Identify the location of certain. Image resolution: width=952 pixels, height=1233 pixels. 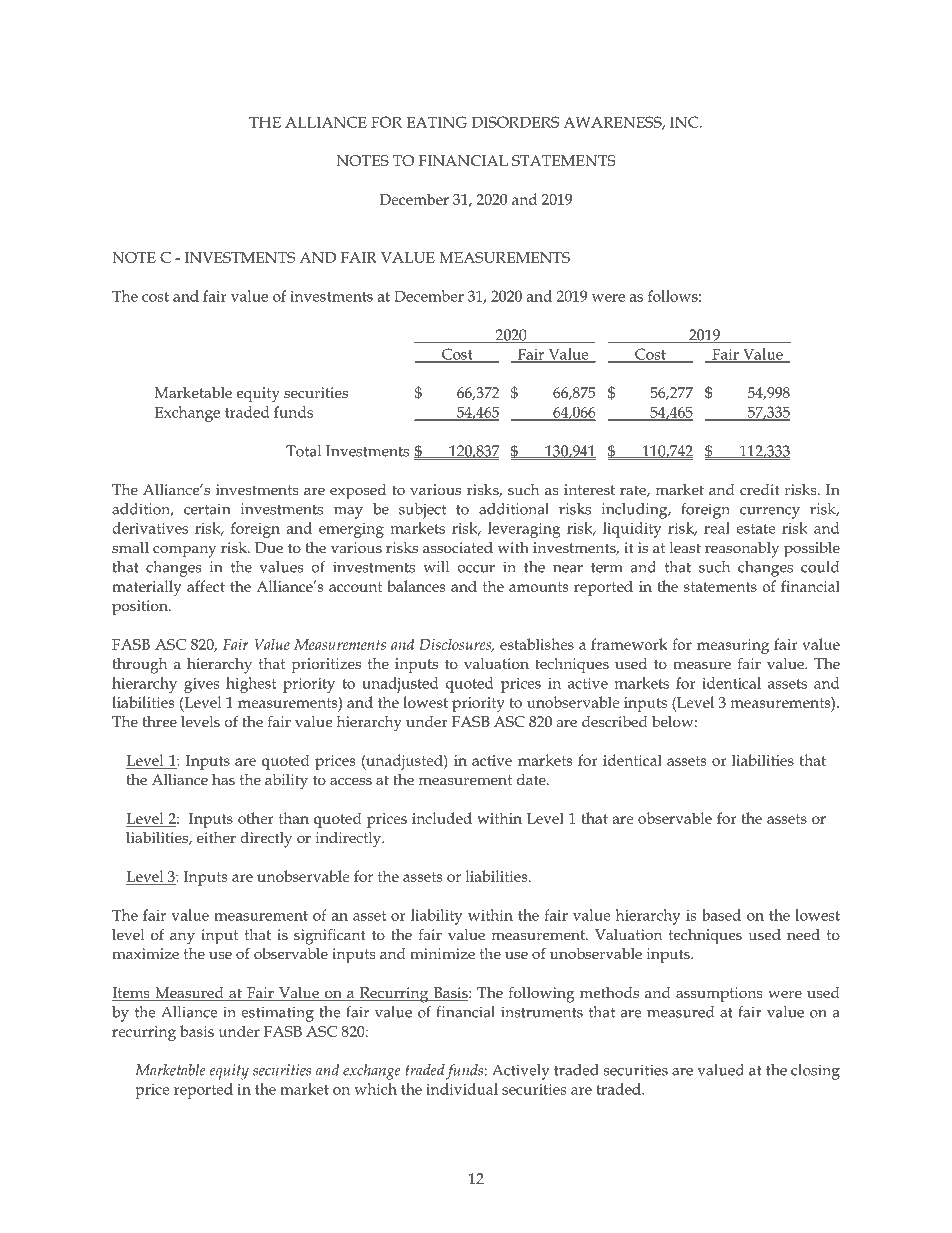
(207, 509).
